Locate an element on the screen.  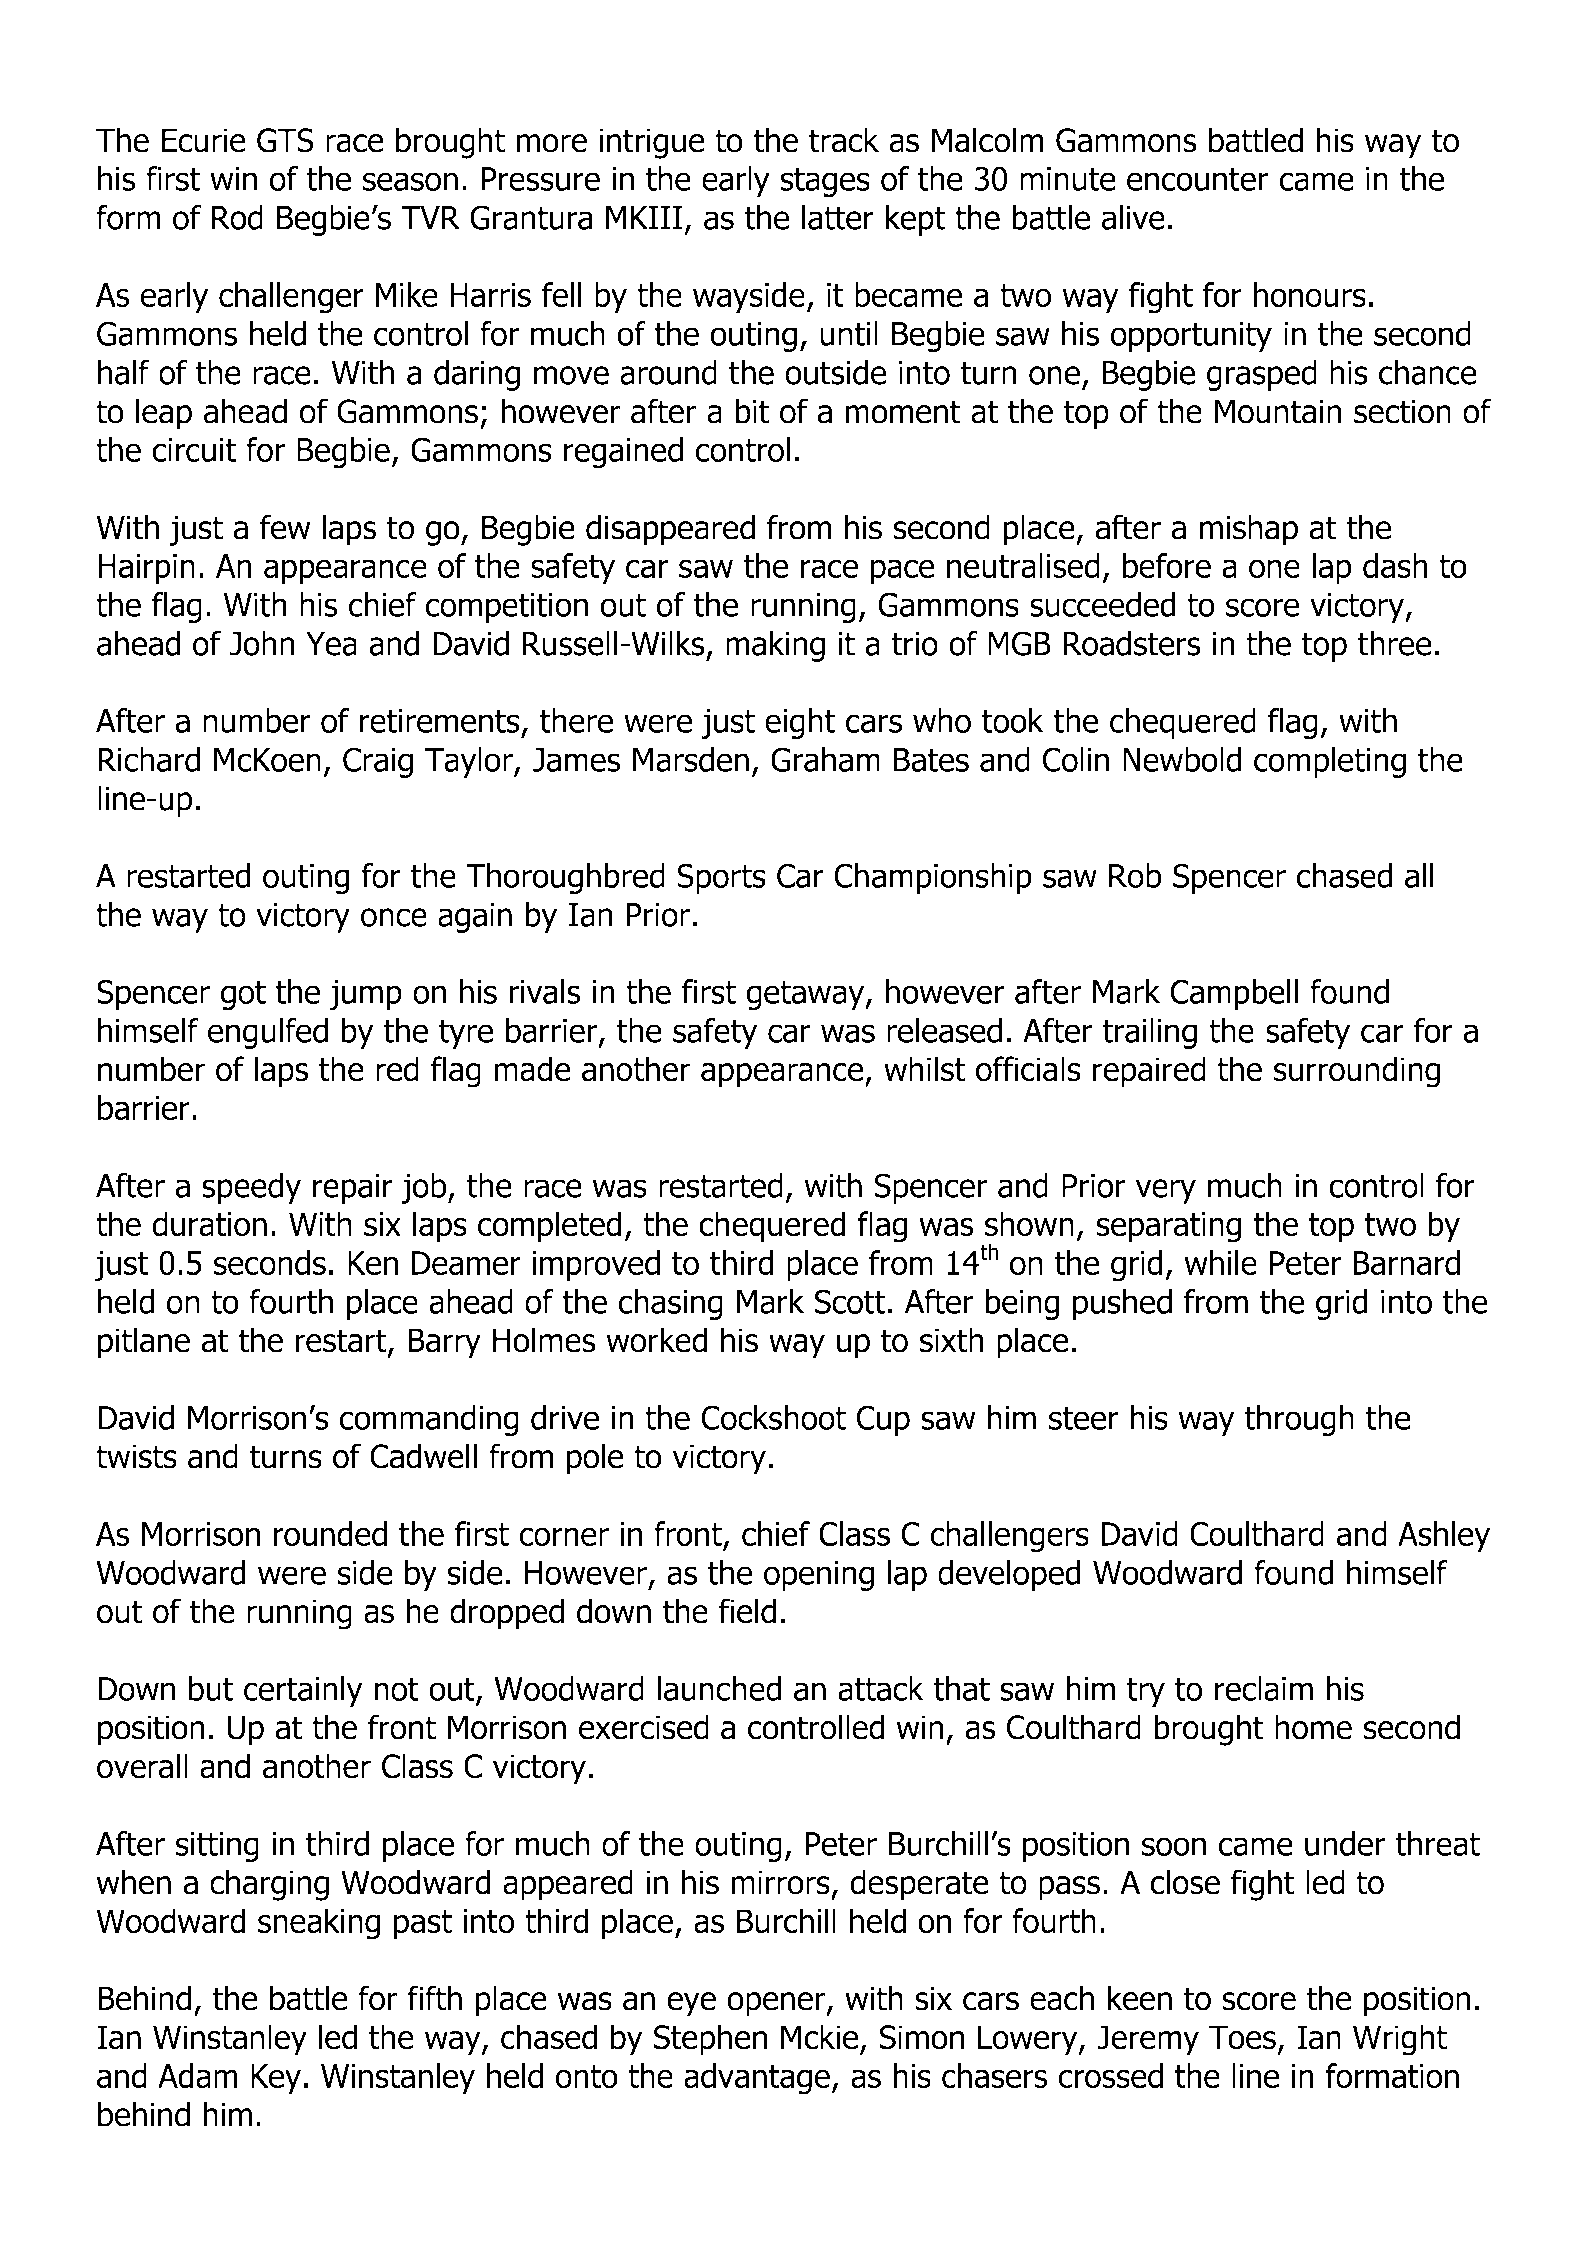
completing is located at coordinates (1330, 762).
